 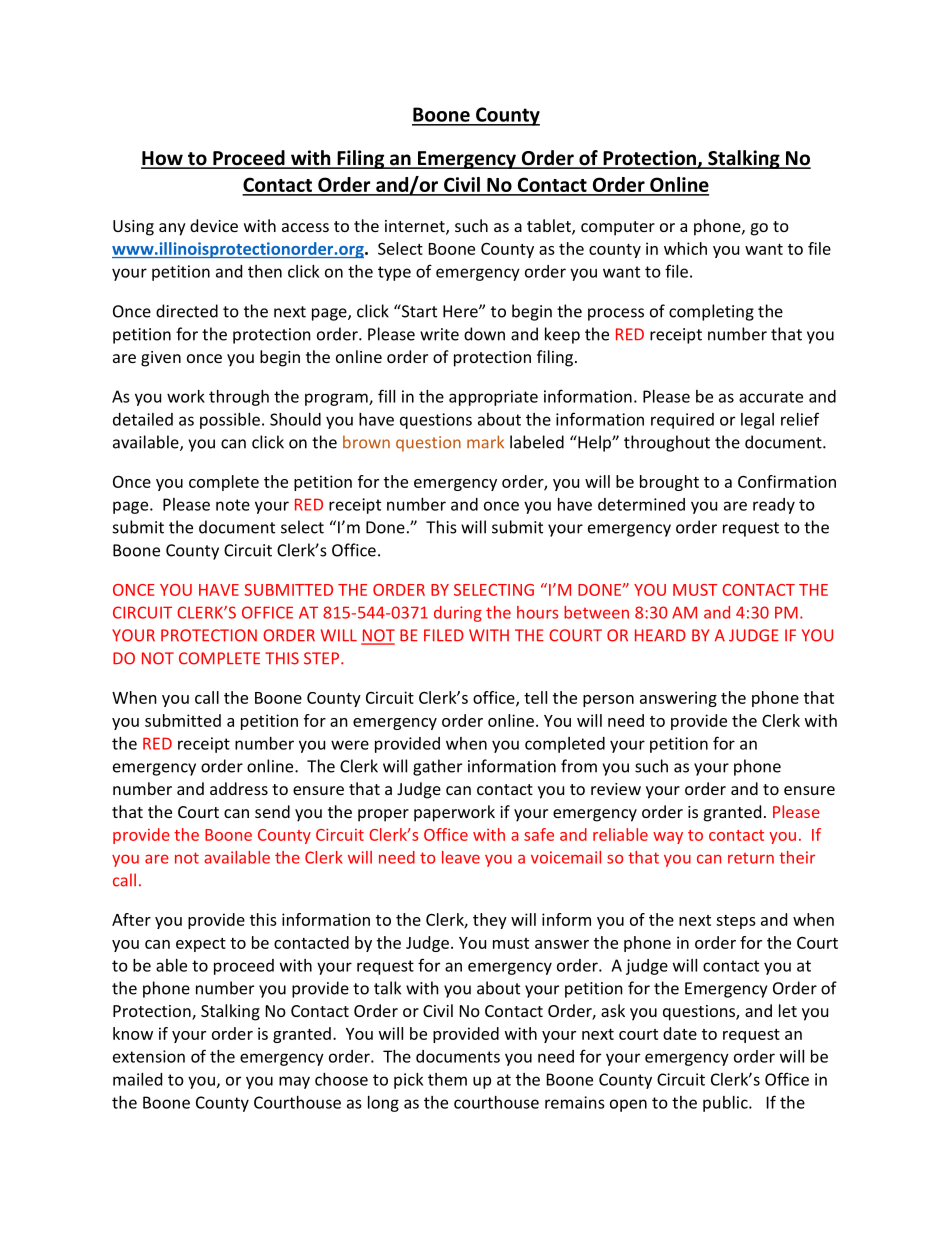 I want to click on way, so click(x=668, y=838).
